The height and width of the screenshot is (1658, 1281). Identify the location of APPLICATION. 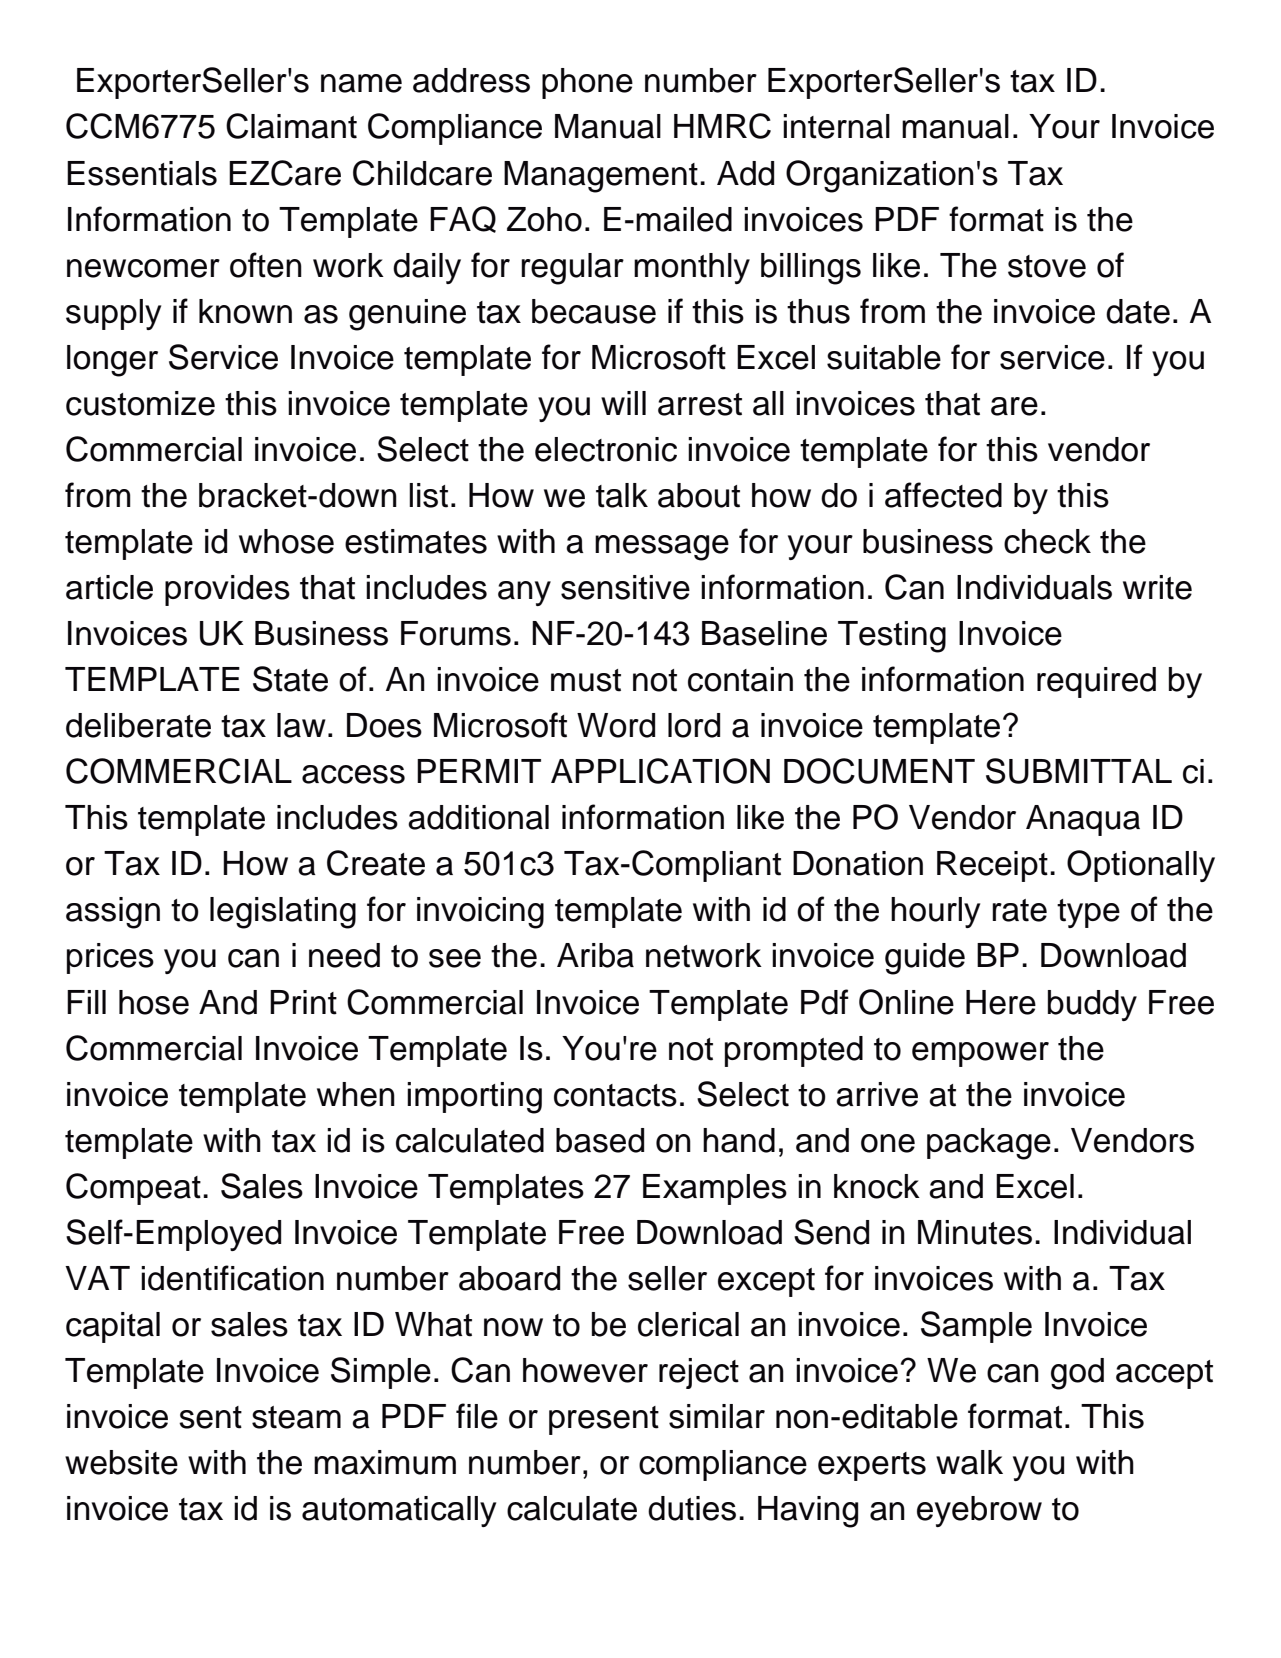
(660, 771).
